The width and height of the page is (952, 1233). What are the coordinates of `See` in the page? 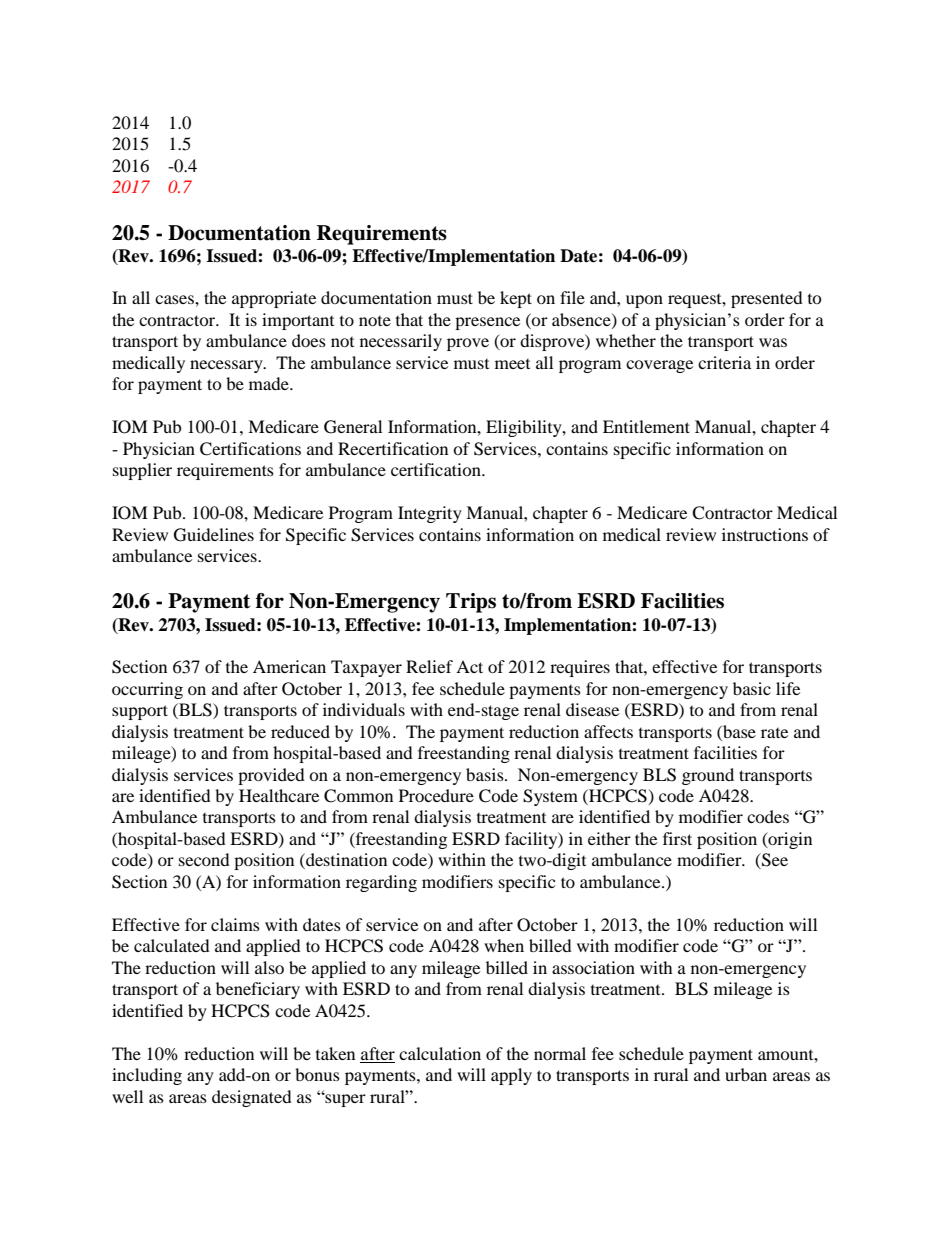 It's located at (774, 861).
